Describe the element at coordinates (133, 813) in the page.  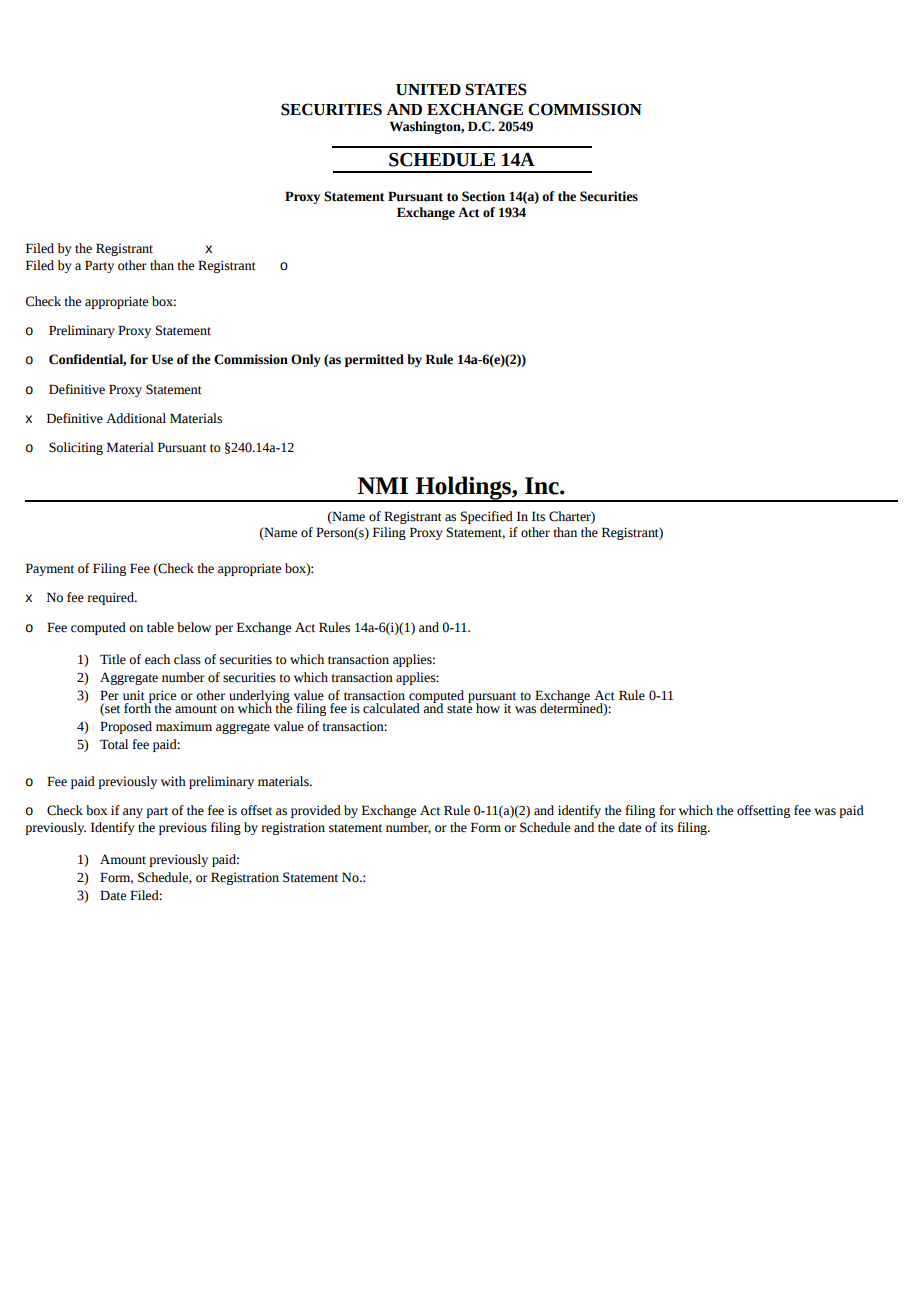
I see `any` at that location.
